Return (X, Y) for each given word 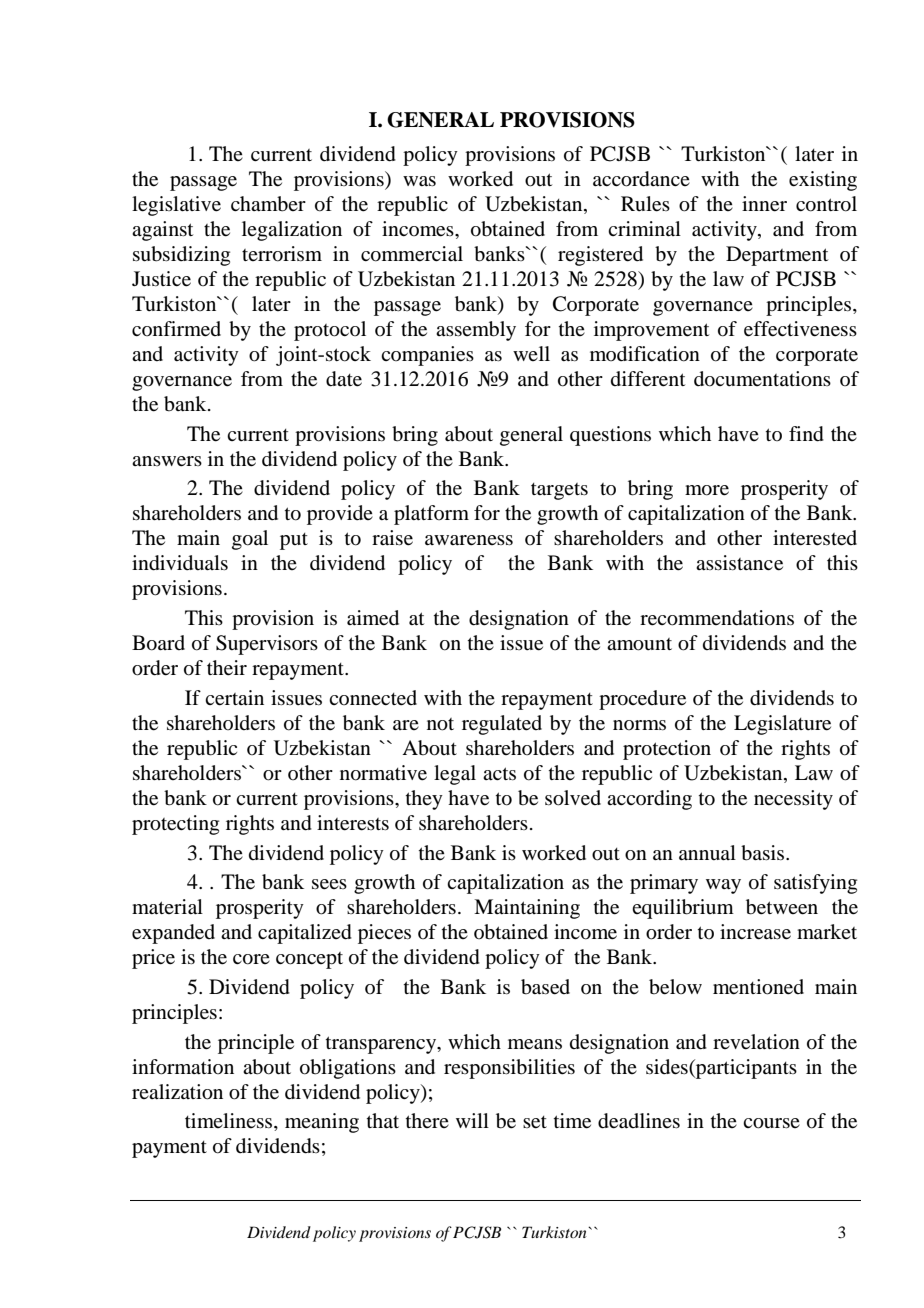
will (472, 1120)
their (227, 668)
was (419, 181)
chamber (268, 204)
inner (764, 204)
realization (177, 1092)
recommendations (717, 618)
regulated (502, 725)
